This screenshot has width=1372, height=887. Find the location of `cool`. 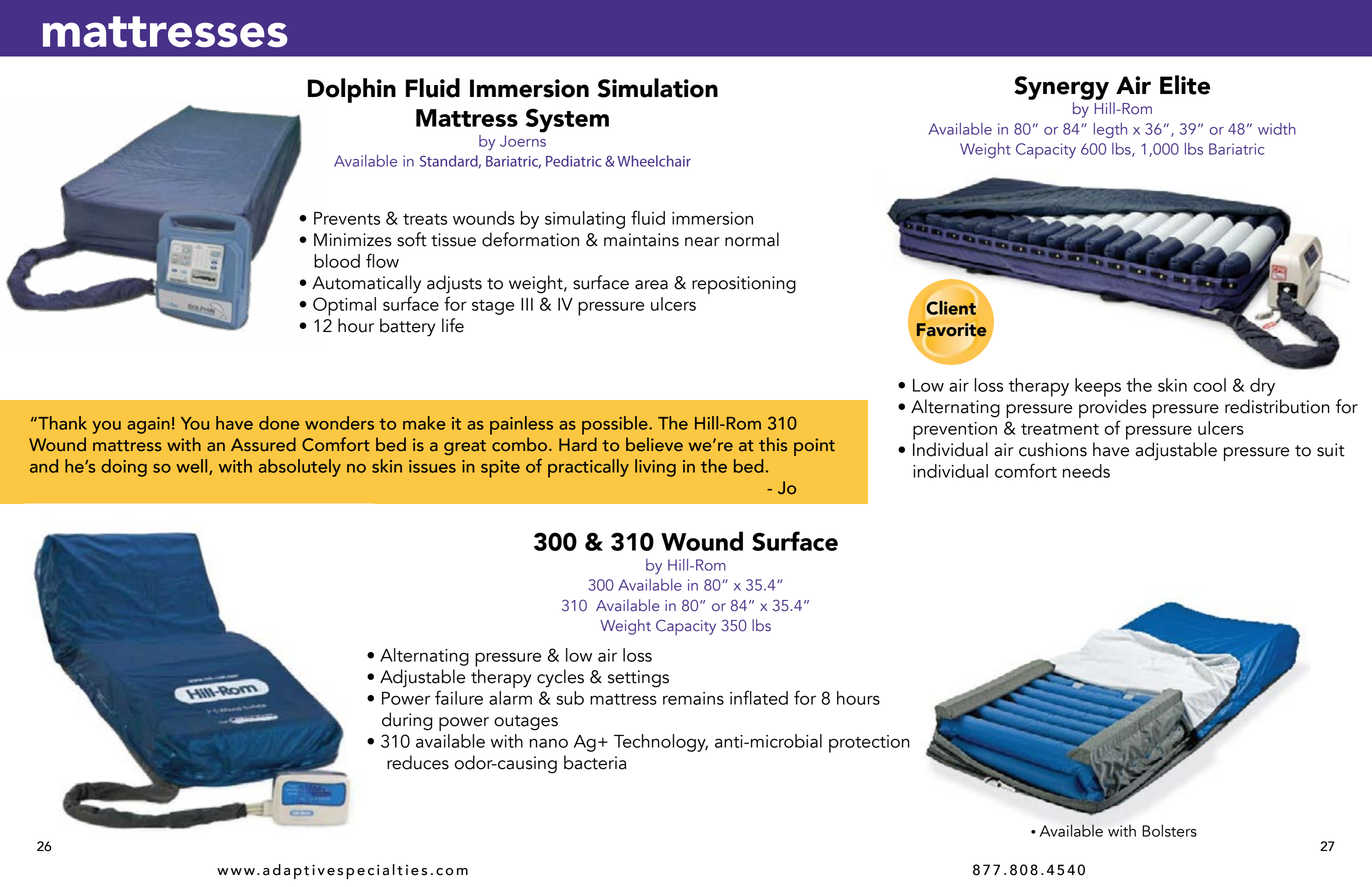

cool is located at coordinates (1209, 385).
